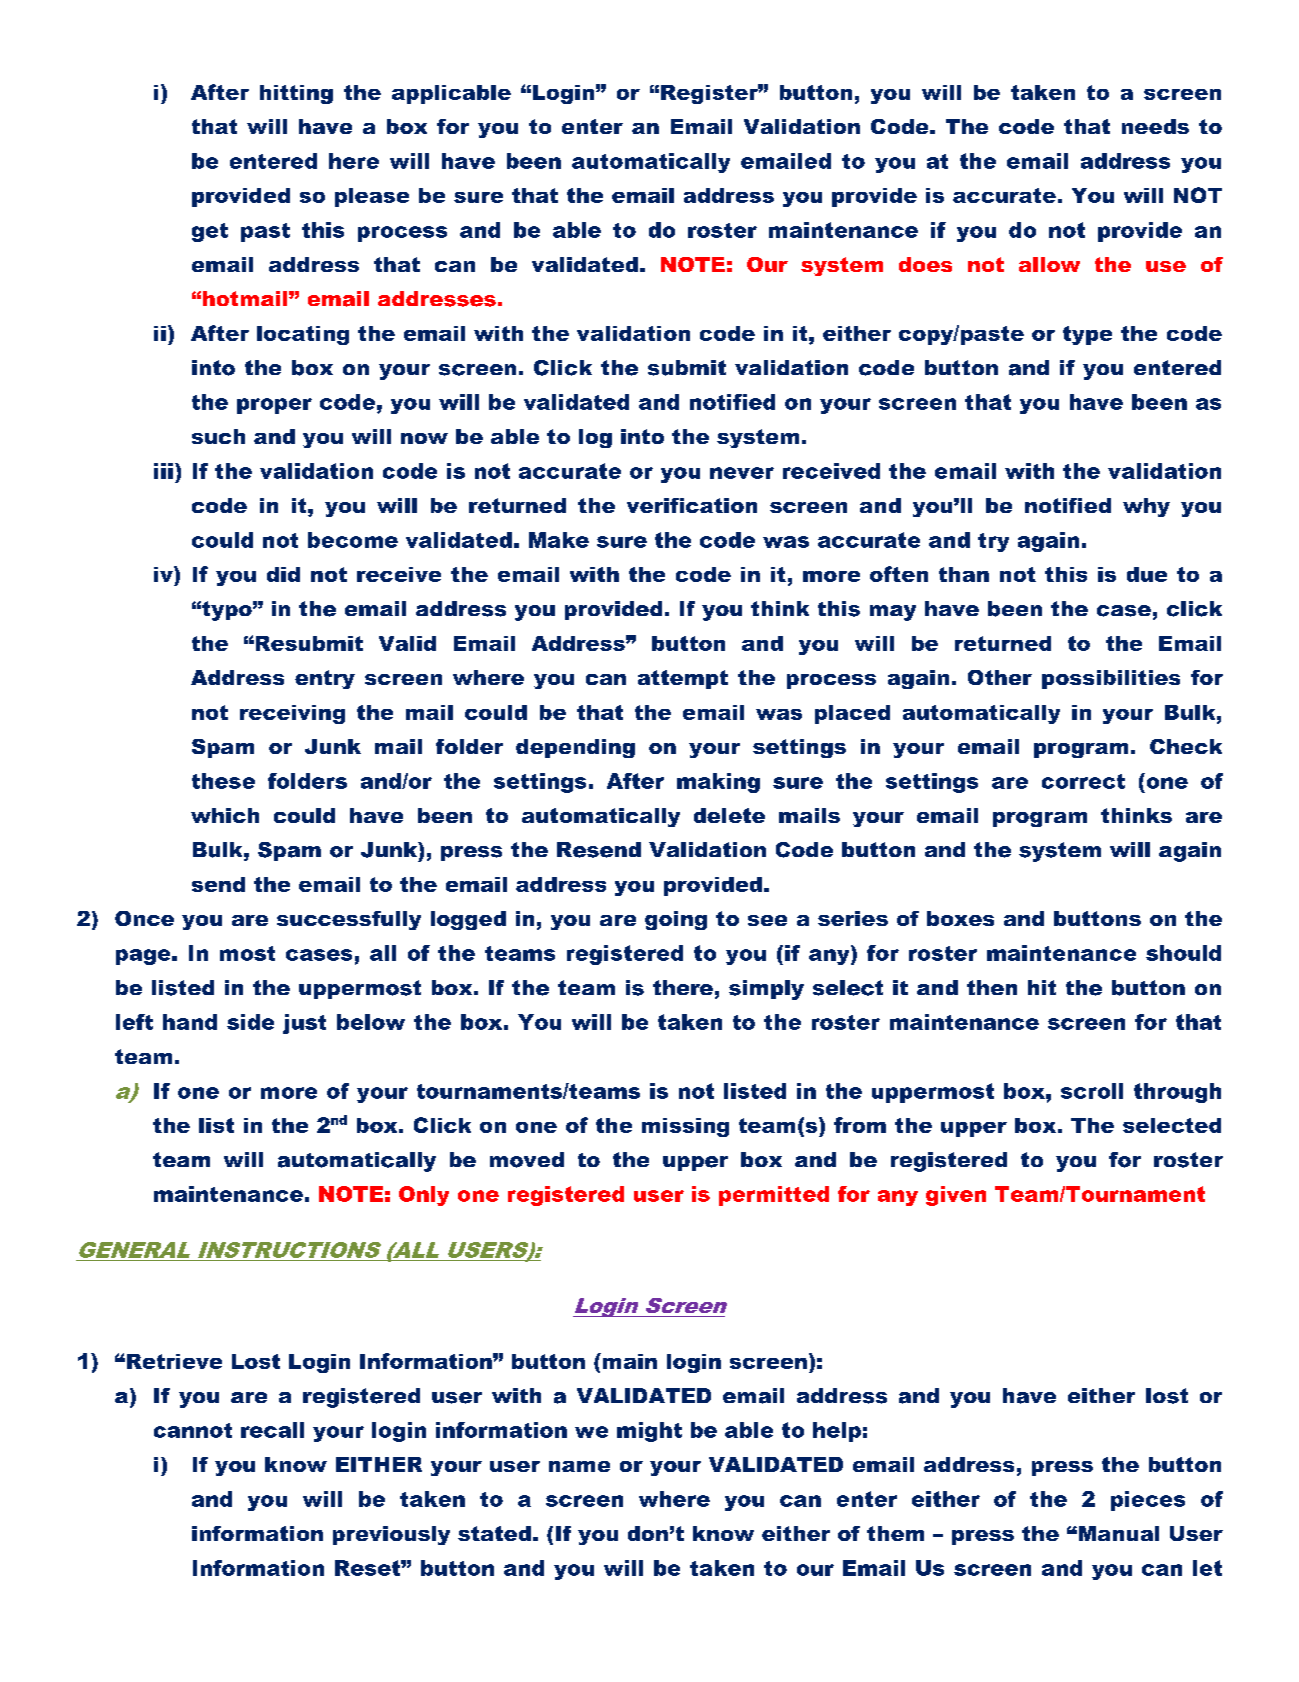 Image resolution: width=1299 pixels, height=1682 pixels. I want to click on might, so click(649, 1432).
